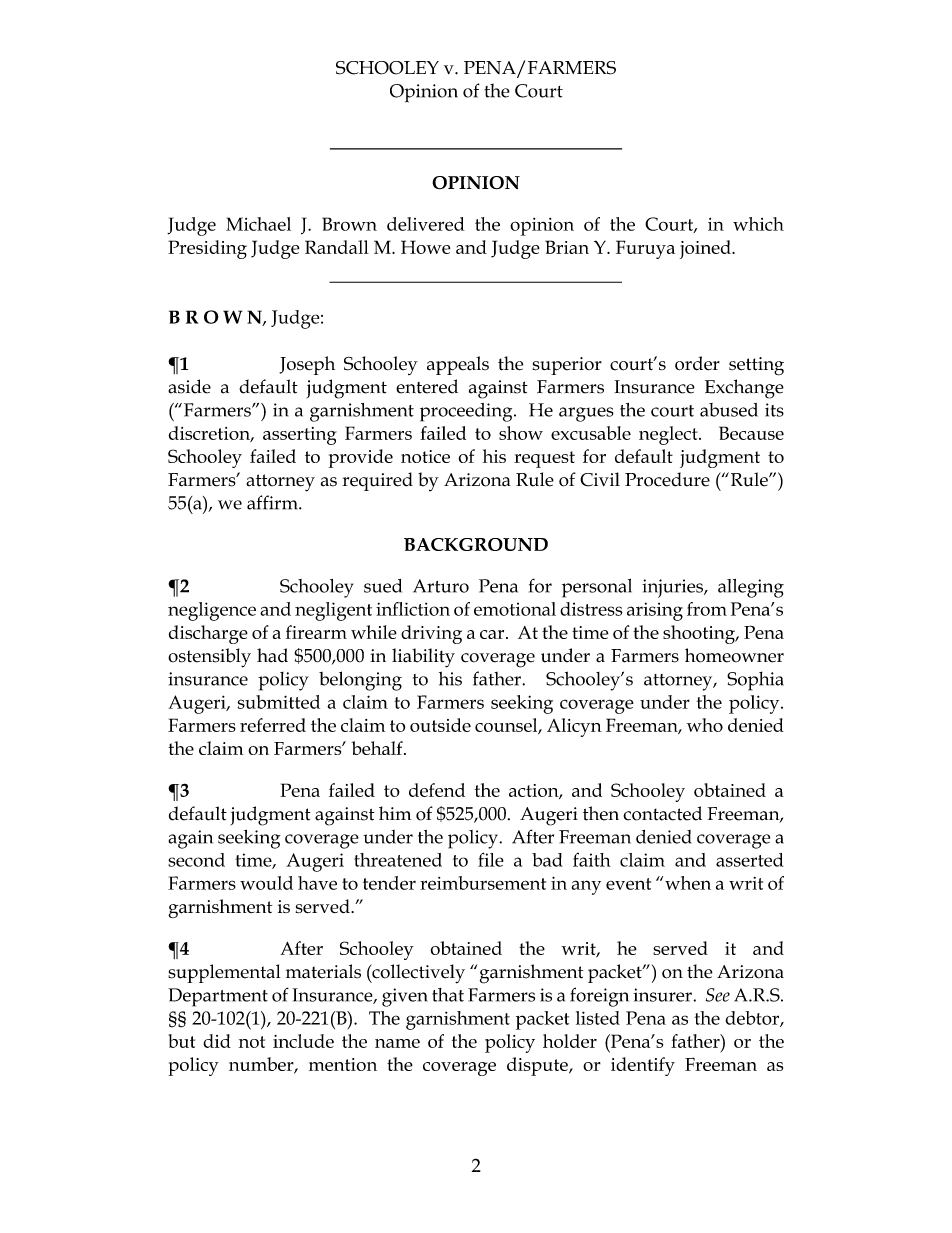  I want to click on joined, so click(706, 249).
